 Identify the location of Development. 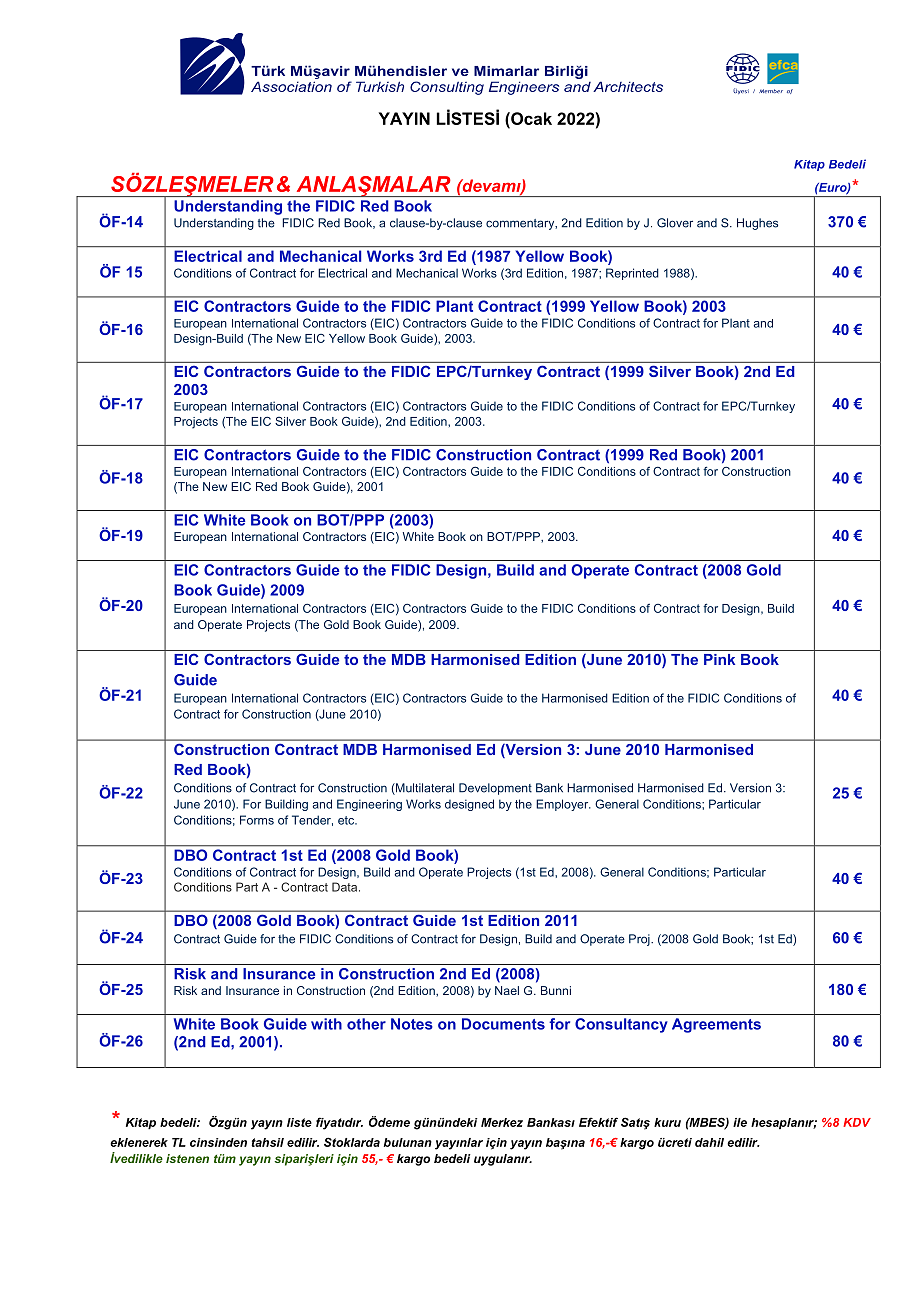
(495, 789).
